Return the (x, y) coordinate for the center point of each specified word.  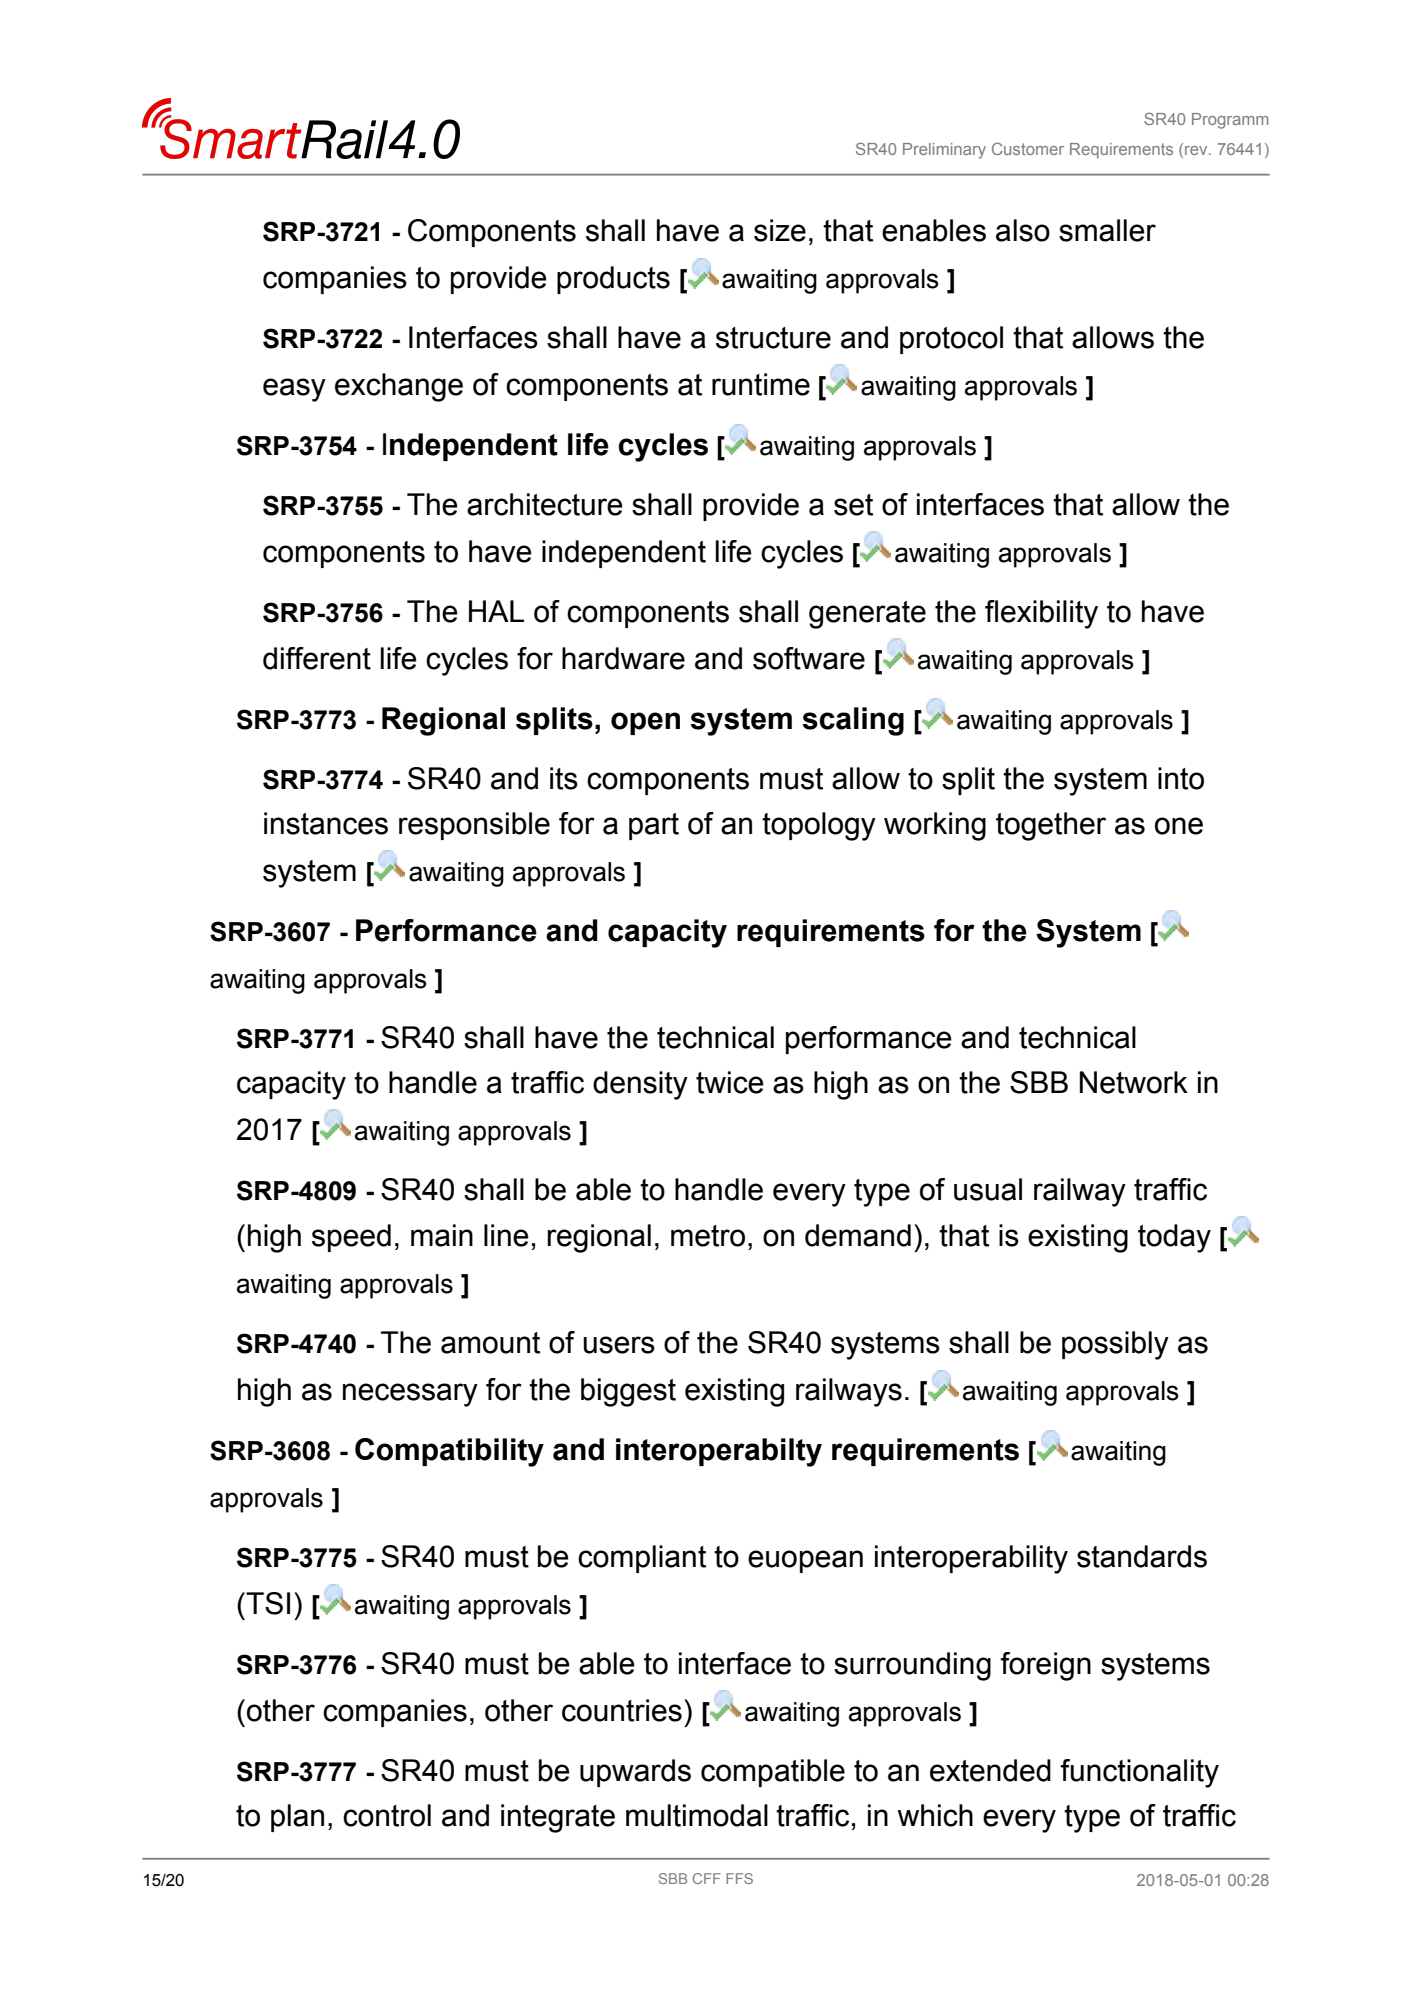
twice (730, 1082)
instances (326, 823)
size (780, 230)
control (387, 1815)
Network (1134, 1082)
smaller (1107, 230)
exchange (399, 387)
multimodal (697, 1815)
